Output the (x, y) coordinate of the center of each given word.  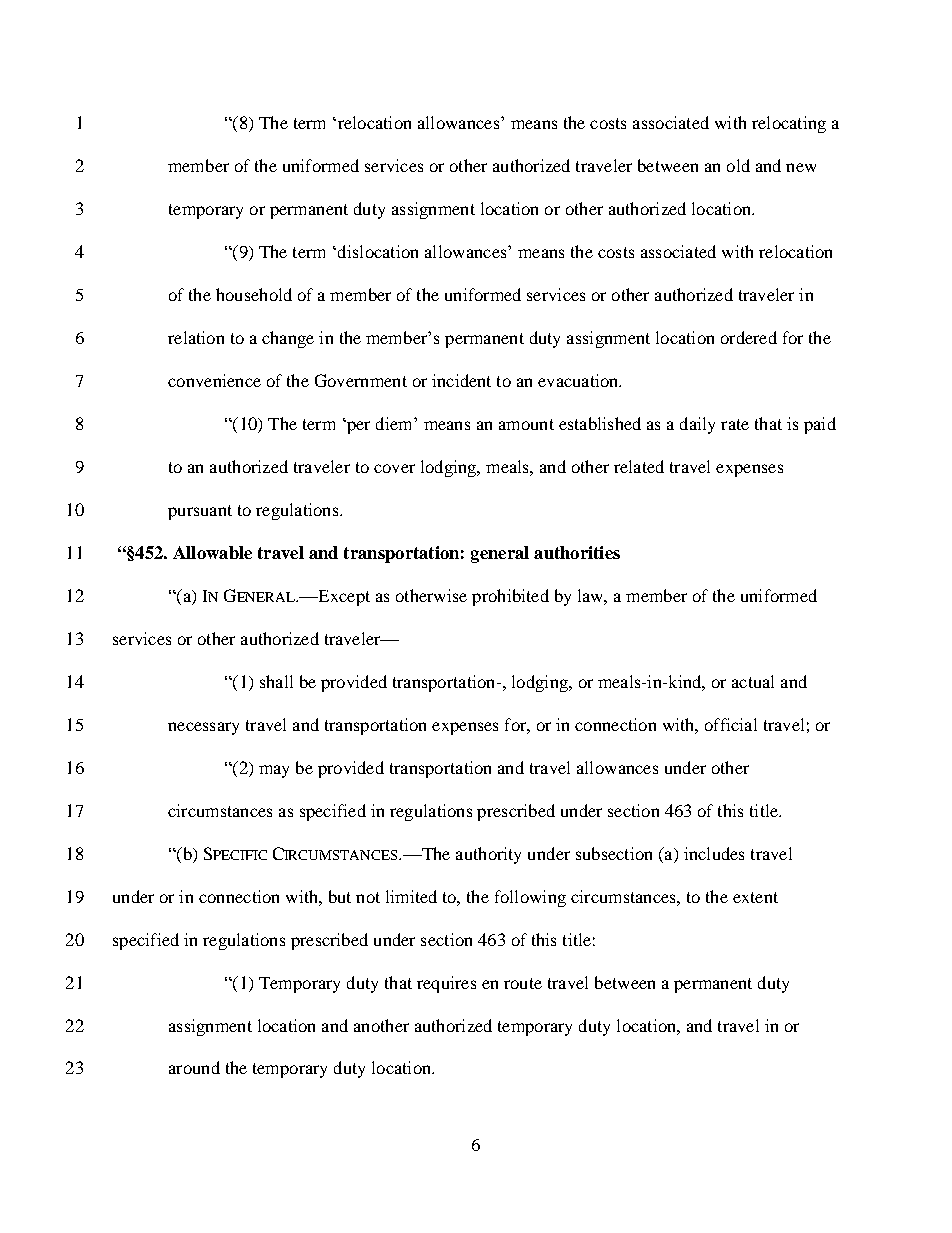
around (194, 1067)
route (523, 983)
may (274, 771)
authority (488, 855)
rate (735, 424)
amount (526, 424)
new (801, 167)
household (254, 294)
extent (755, 897)
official (731, 724)
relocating (789, 124)
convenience (214, 380)
